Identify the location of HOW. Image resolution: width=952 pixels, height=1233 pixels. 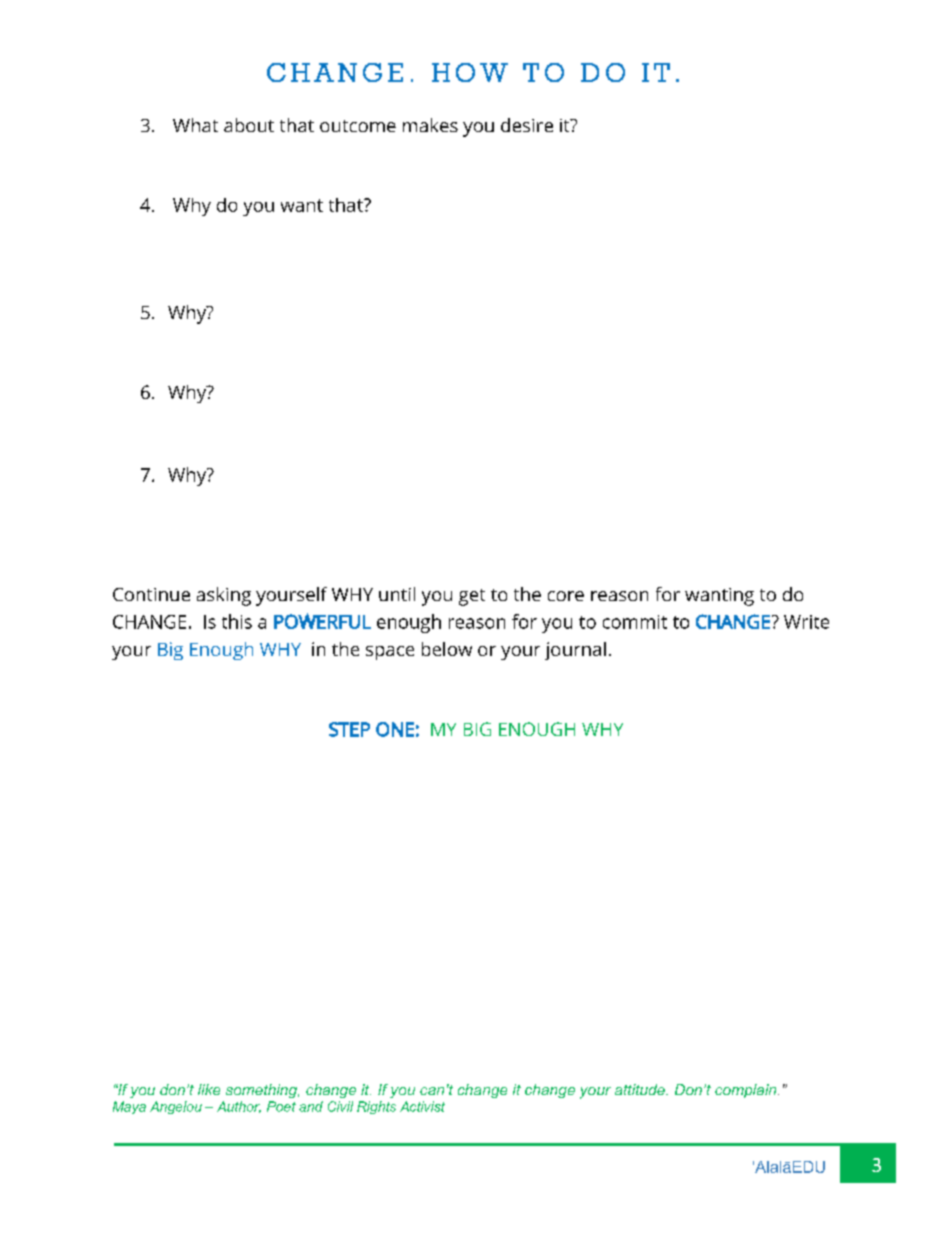
(470, 72).
